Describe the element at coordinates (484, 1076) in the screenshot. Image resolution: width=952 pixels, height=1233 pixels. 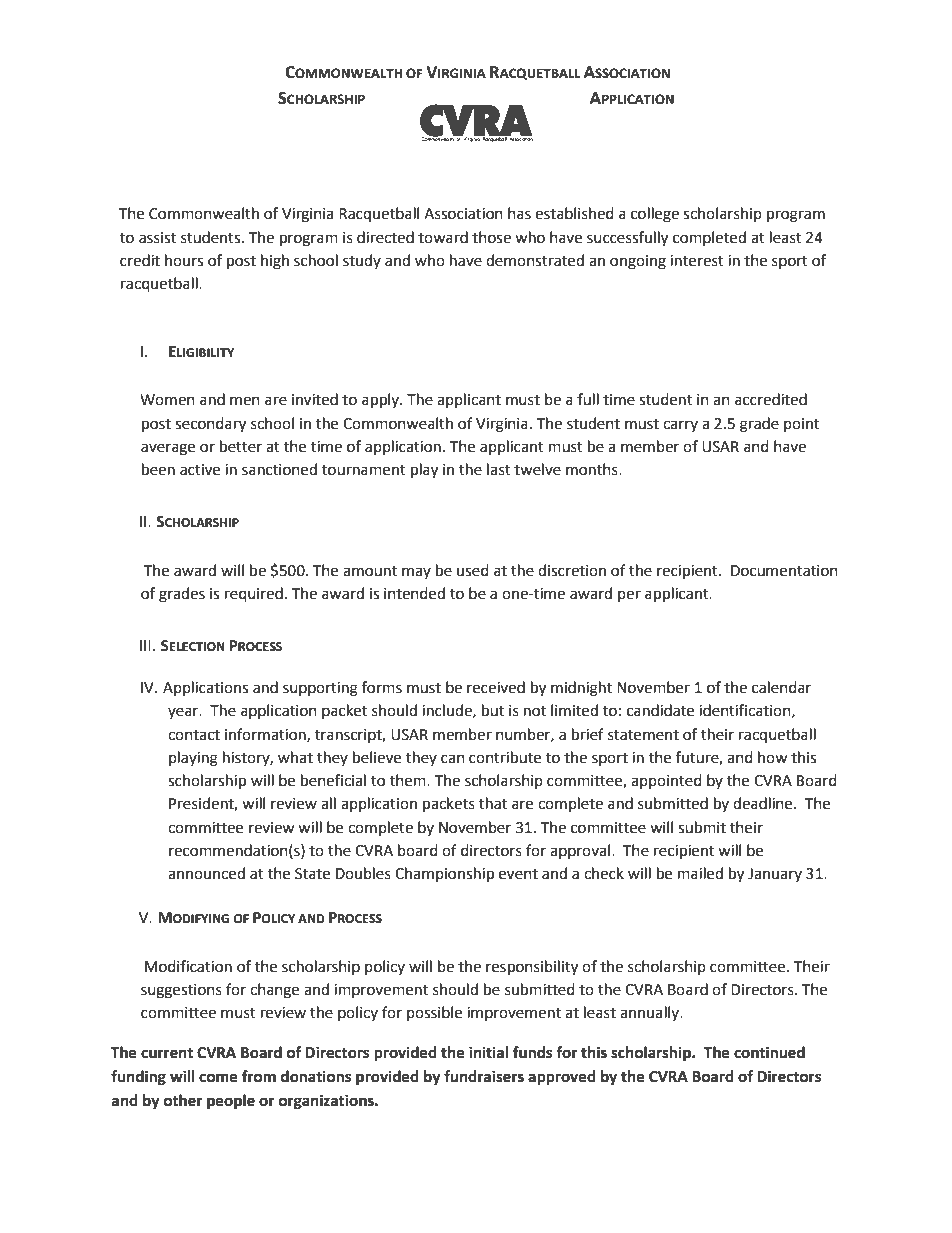
I see `fundraisers` at that location.
